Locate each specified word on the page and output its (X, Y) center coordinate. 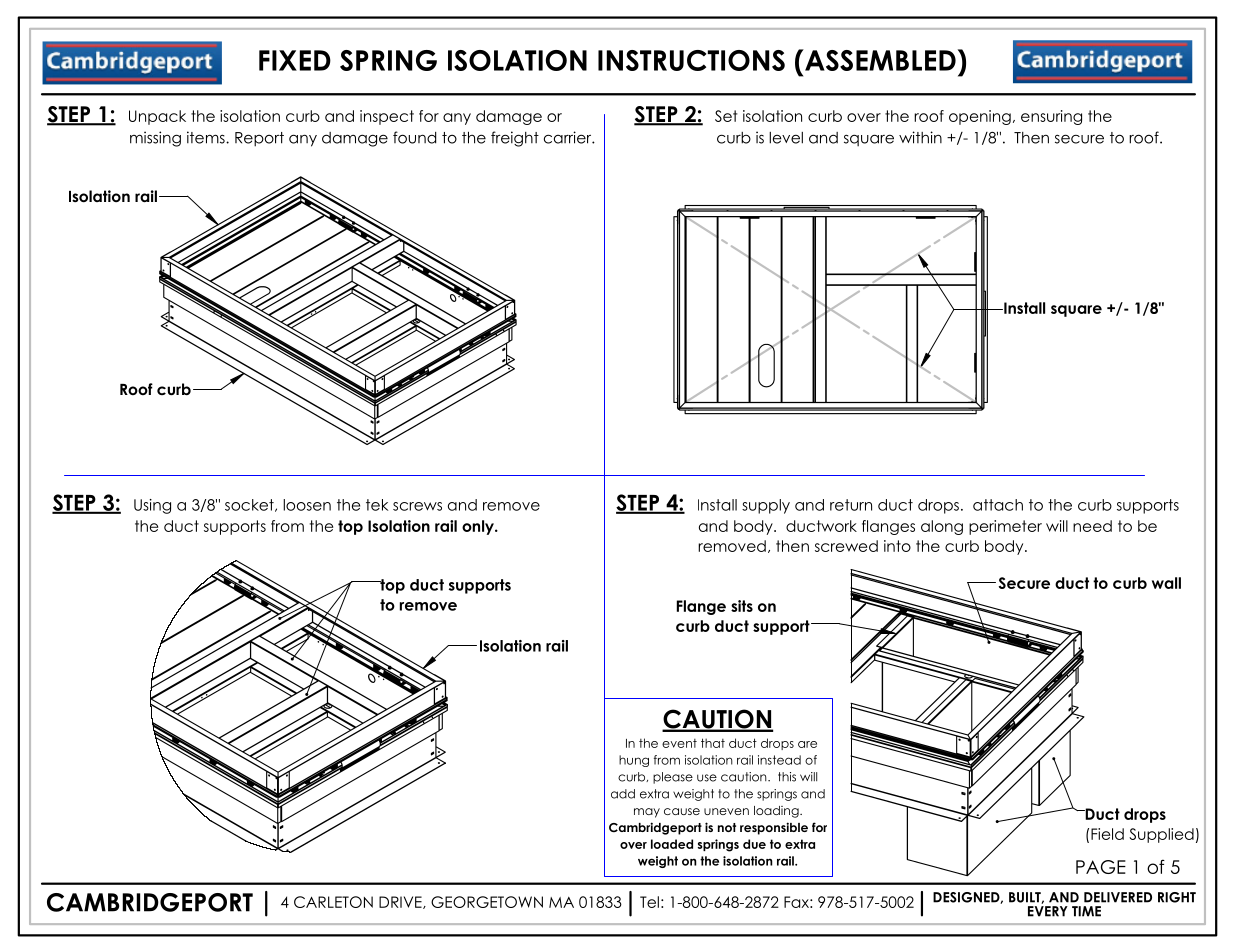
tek (377, 505)
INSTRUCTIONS (691, 60)
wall (1166, 583)
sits (742, 606)
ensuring (1051, 117)
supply (766, 506)
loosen (307, 505)
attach (998, 505)
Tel (649, 902)
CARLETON (333, 902)
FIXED (295, 60)
